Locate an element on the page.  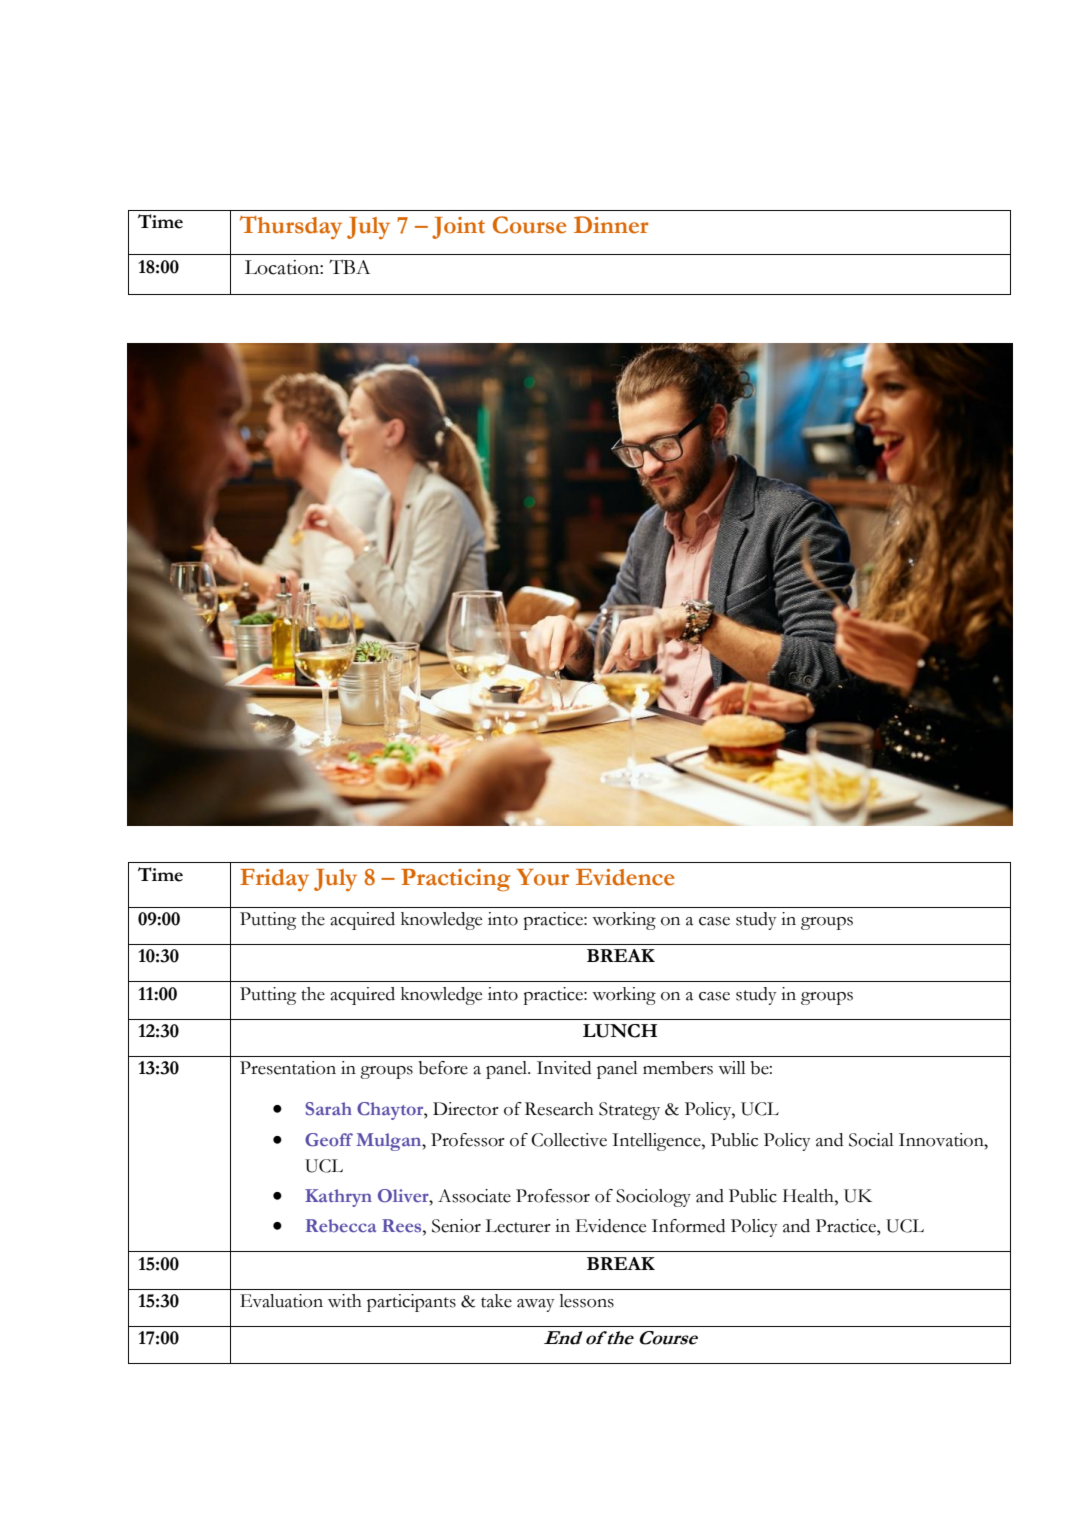
Dinner is located at coordinates (611, 225).
